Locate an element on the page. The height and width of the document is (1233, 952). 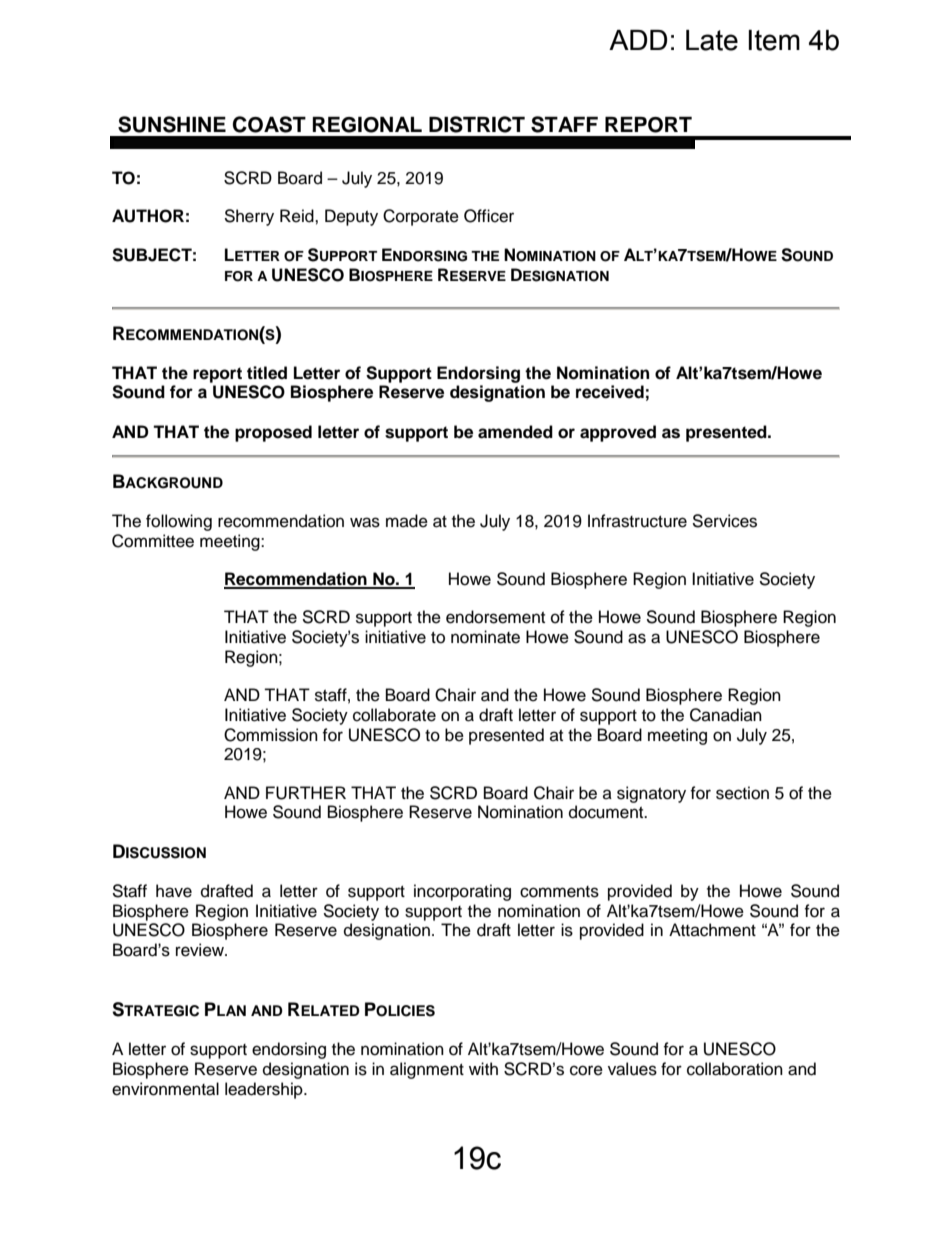
amended is located at coordinates (515, 432).
